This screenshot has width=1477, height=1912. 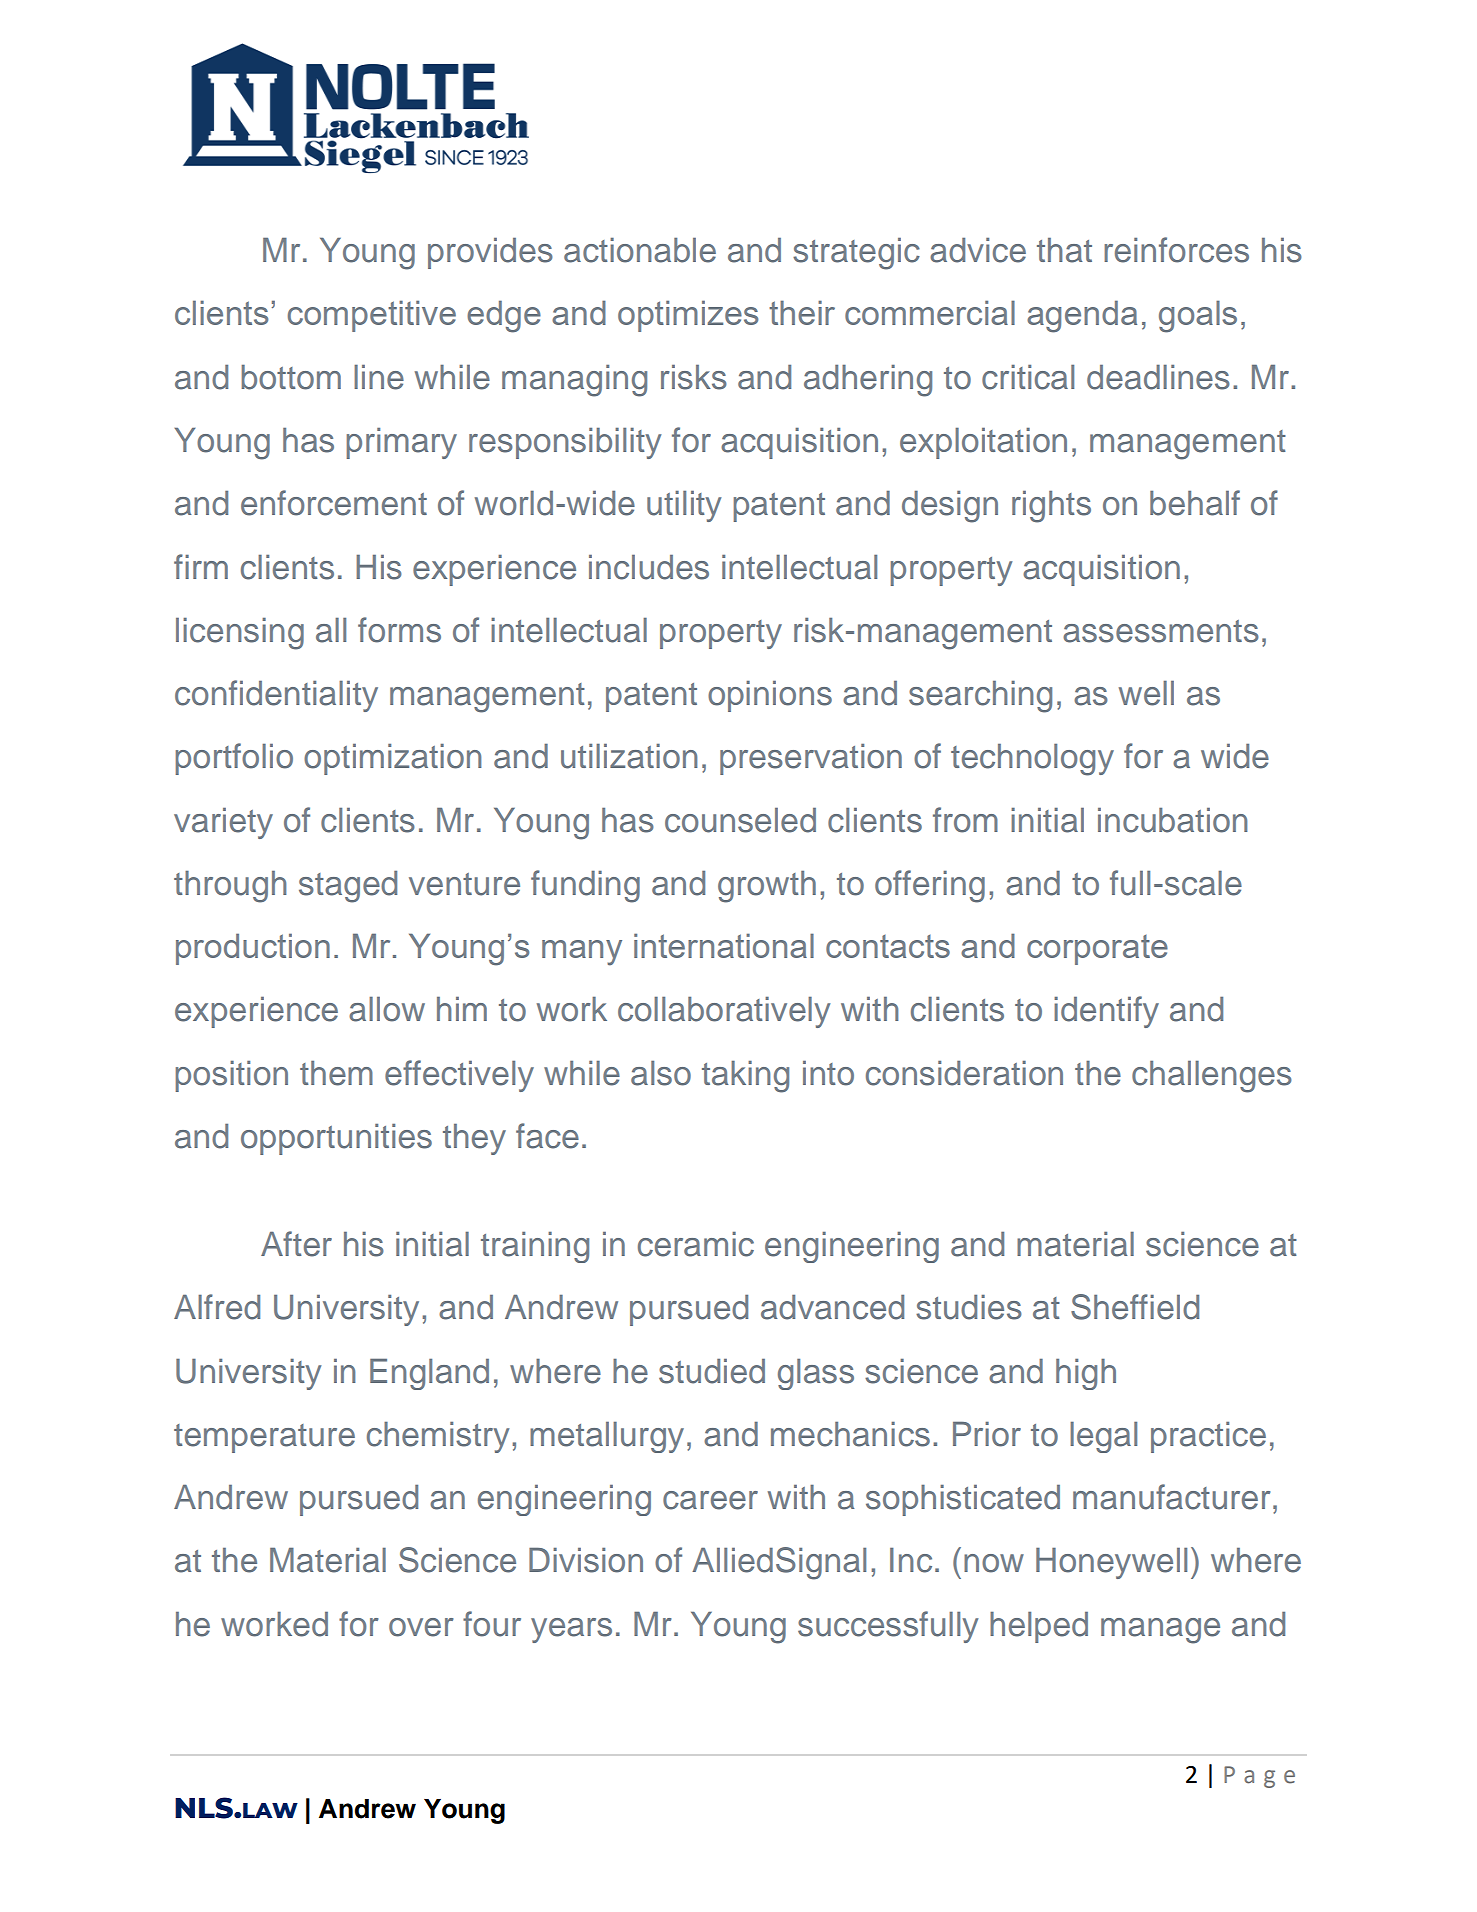 I want to click on over, so click(x=421, y=1627).
